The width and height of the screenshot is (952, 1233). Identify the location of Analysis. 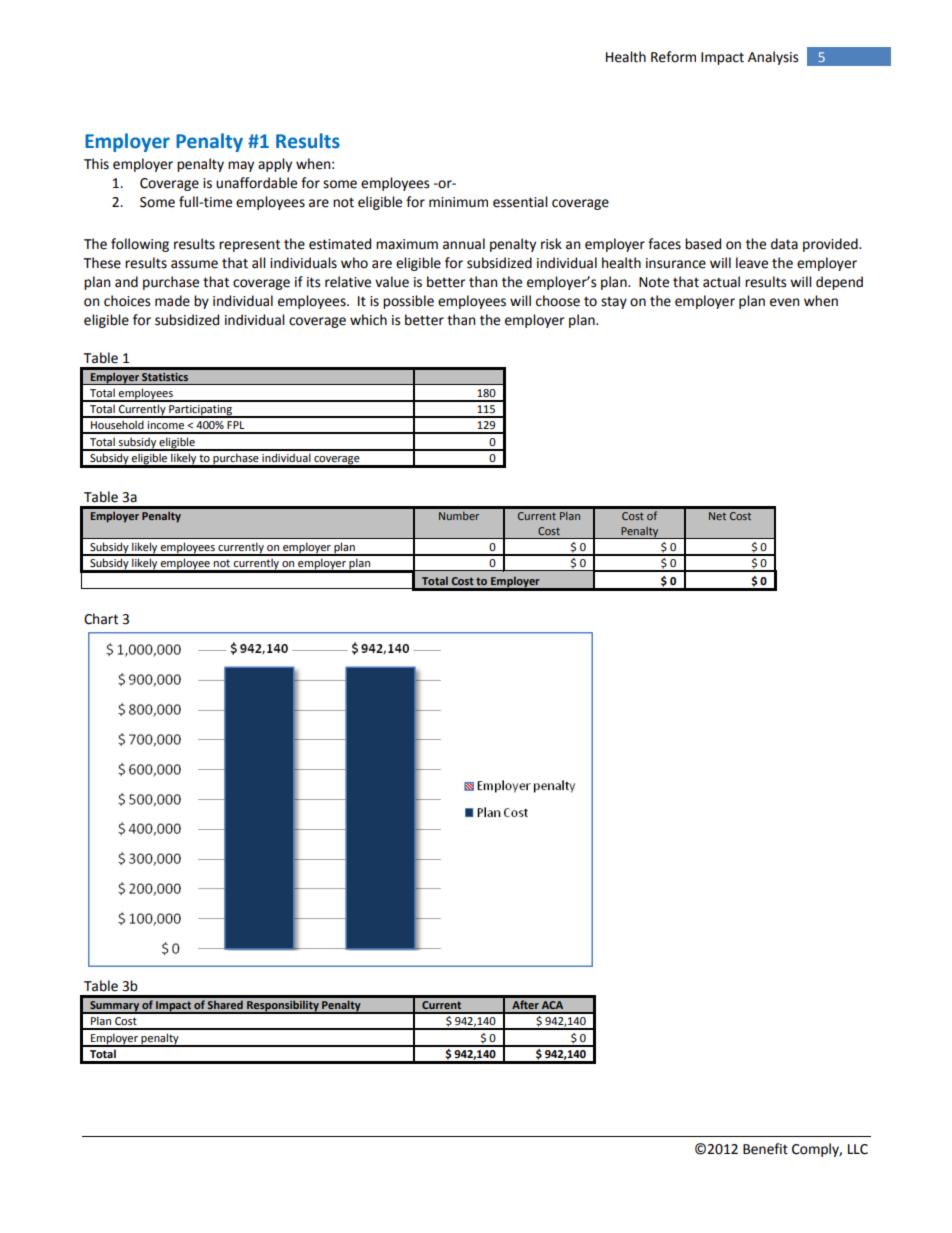
(773, 58).
